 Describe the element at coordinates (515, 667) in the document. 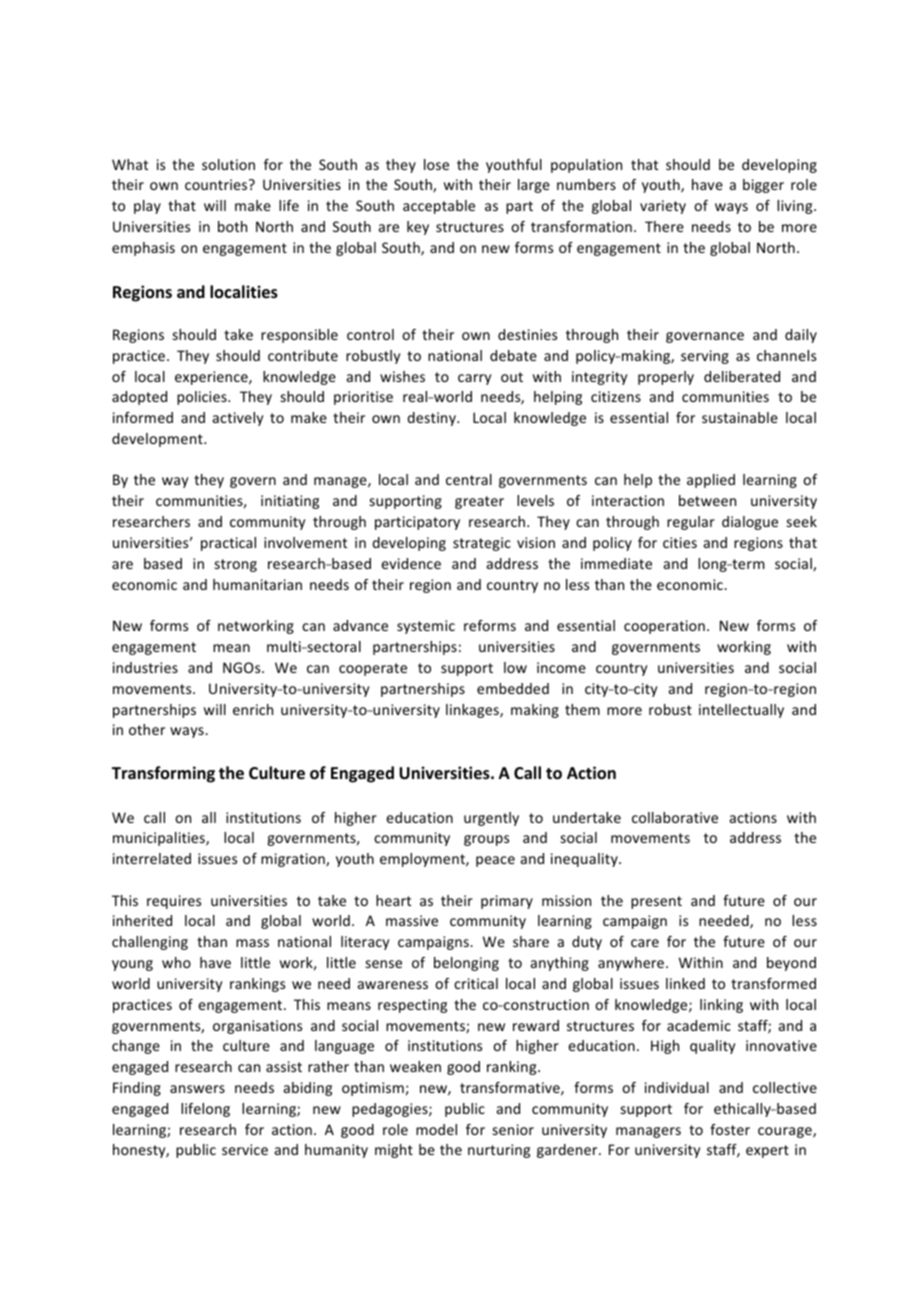

I see `low` at that location.
